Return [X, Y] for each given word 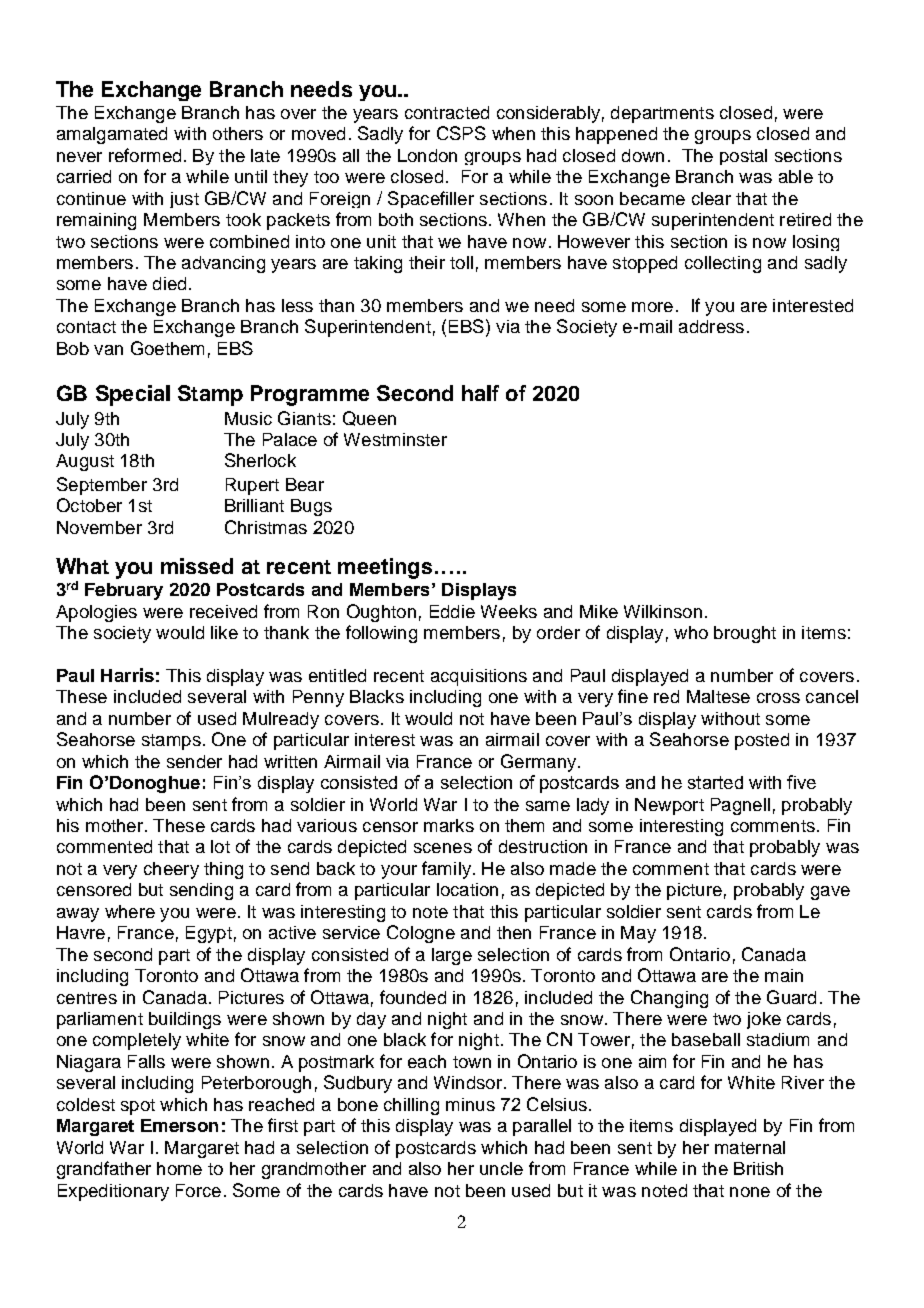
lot [220, 846]
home [179, 1168]
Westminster [395, 439]
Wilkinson [663, 611]
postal [743, 157]
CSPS [461, 133]
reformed [145, 155]
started [715, 782]
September [102, 486]
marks [449, 825]
